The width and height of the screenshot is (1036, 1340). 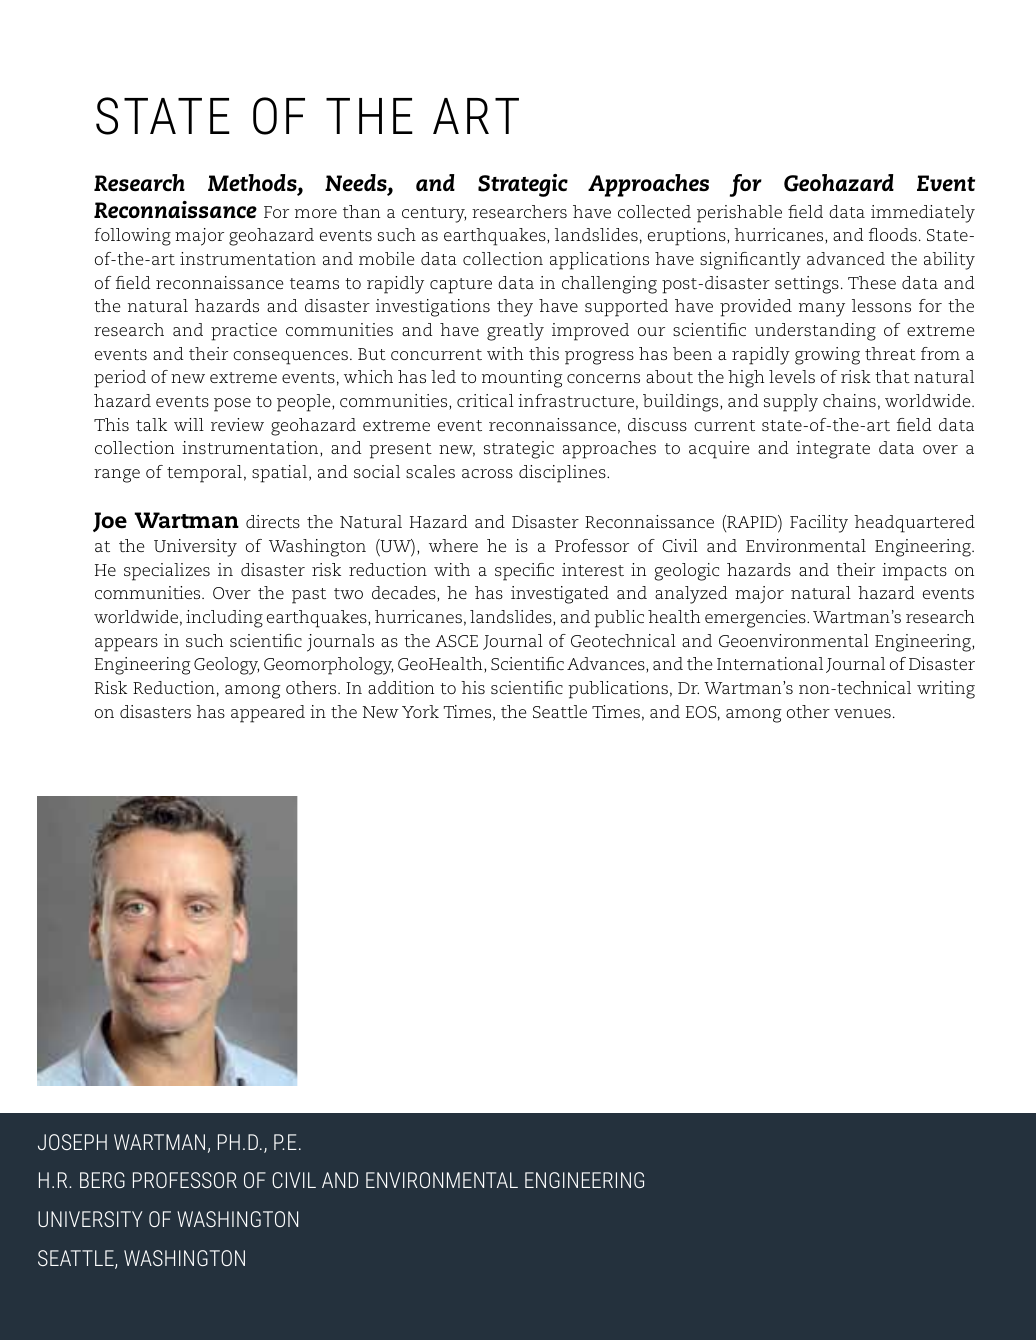 What do you see at coordinates (862, 713) in the screenshot?
I see `venues` at bounding box center [862, 713].
